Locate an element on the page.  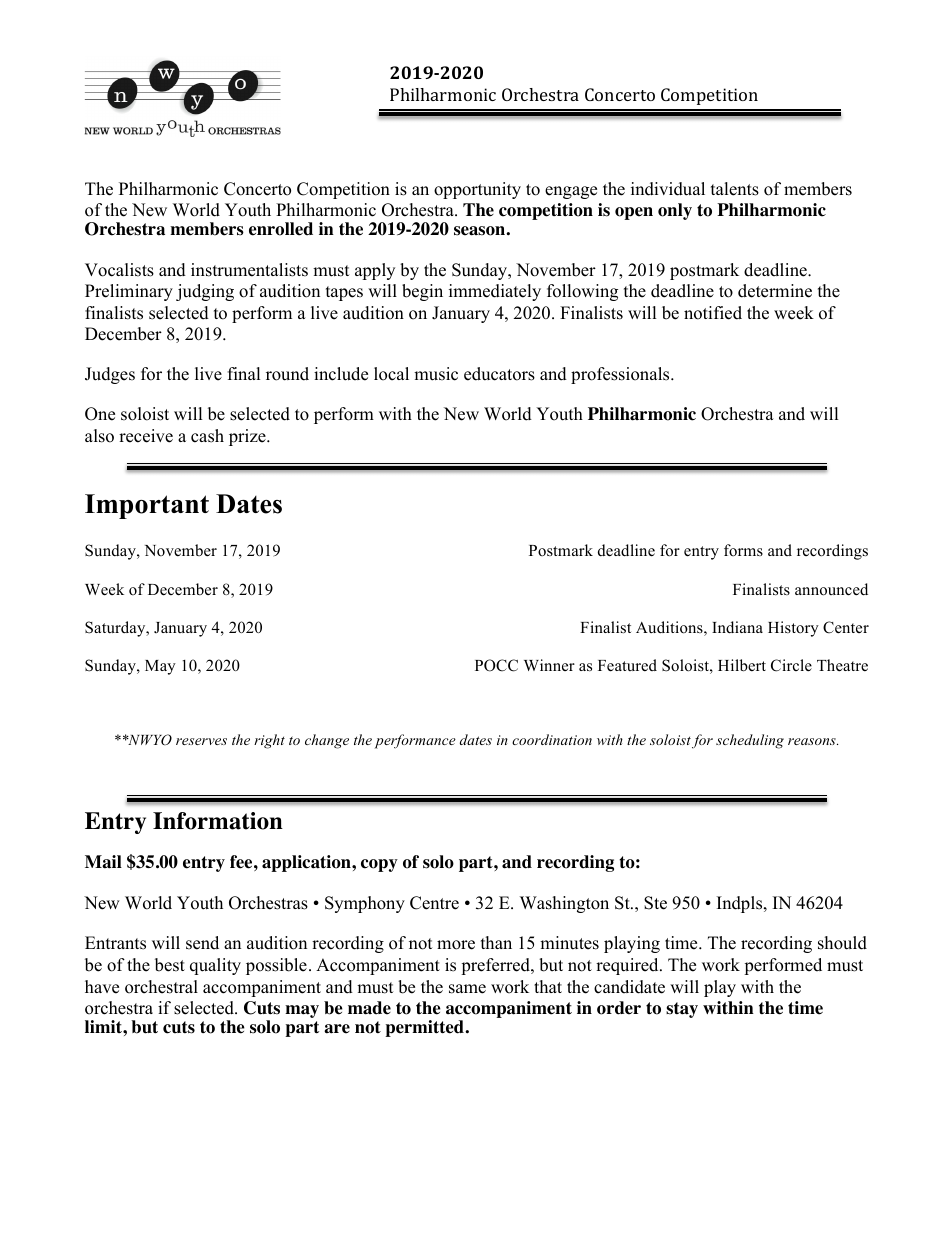
enrolled is located at coordinates (281, 229).
